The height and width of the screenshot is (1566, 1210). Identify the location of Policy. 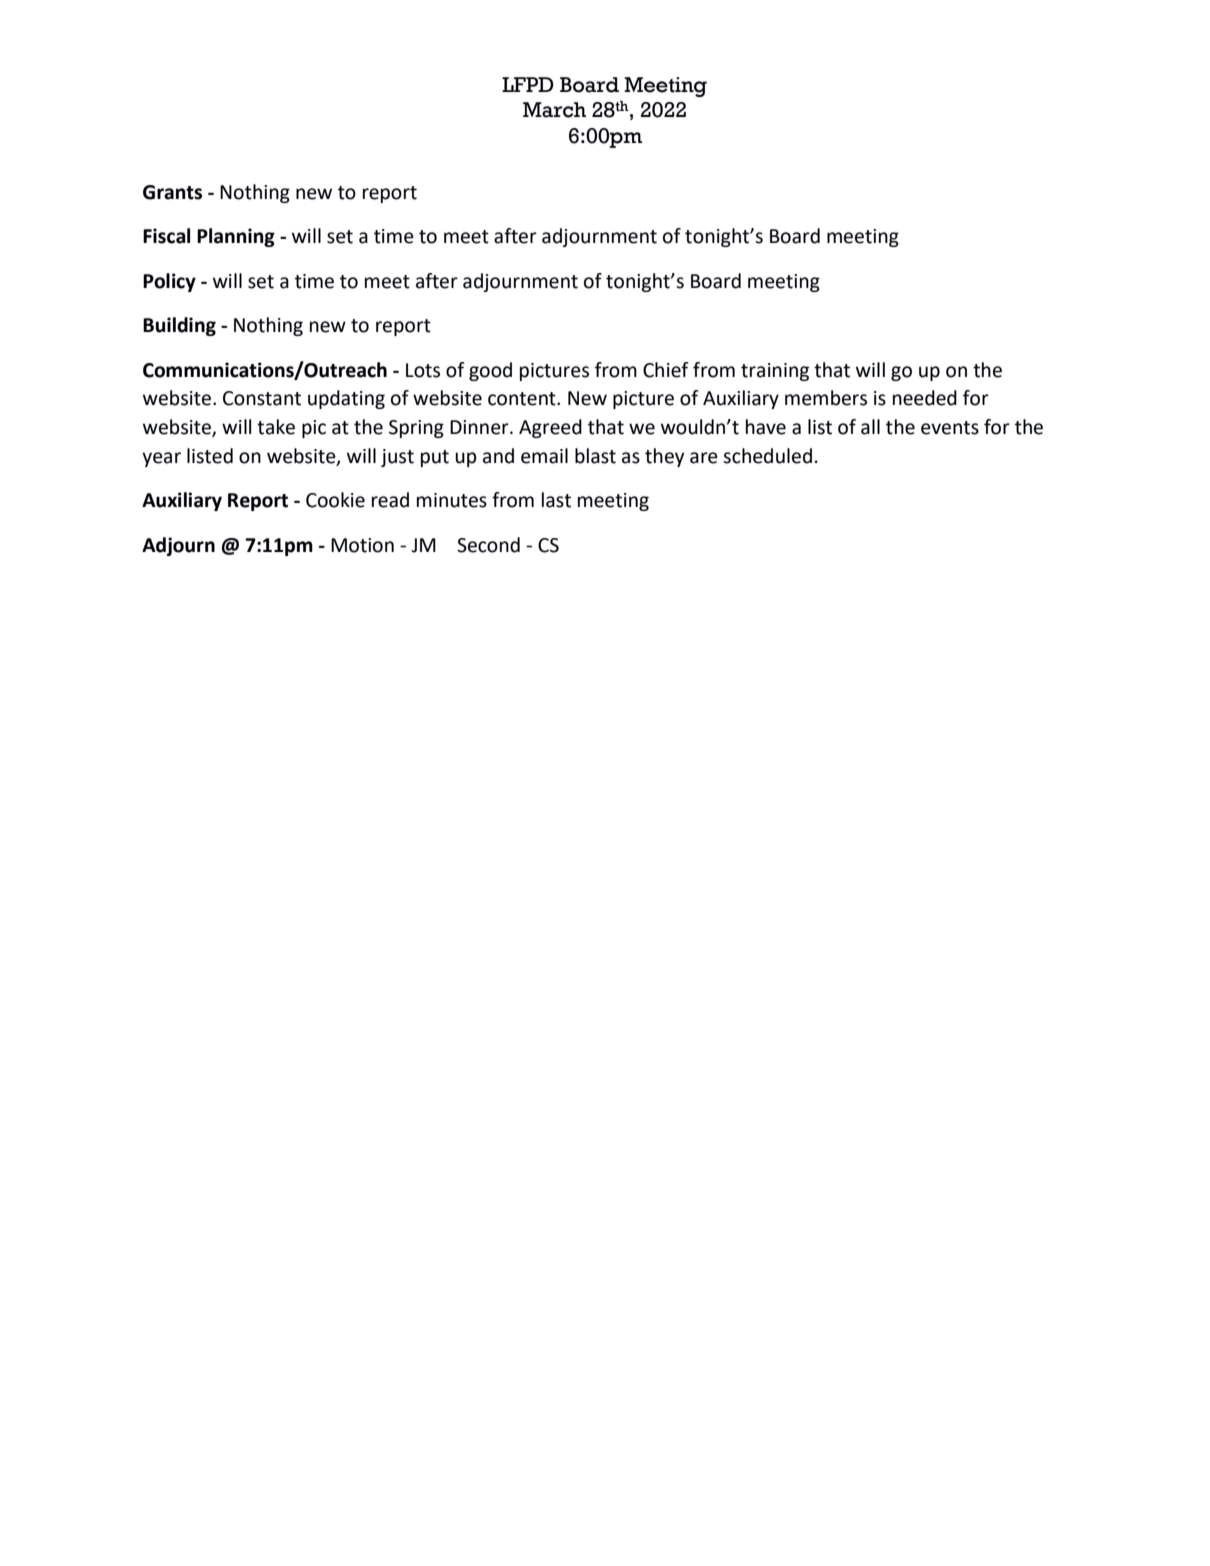
(169, 282).
